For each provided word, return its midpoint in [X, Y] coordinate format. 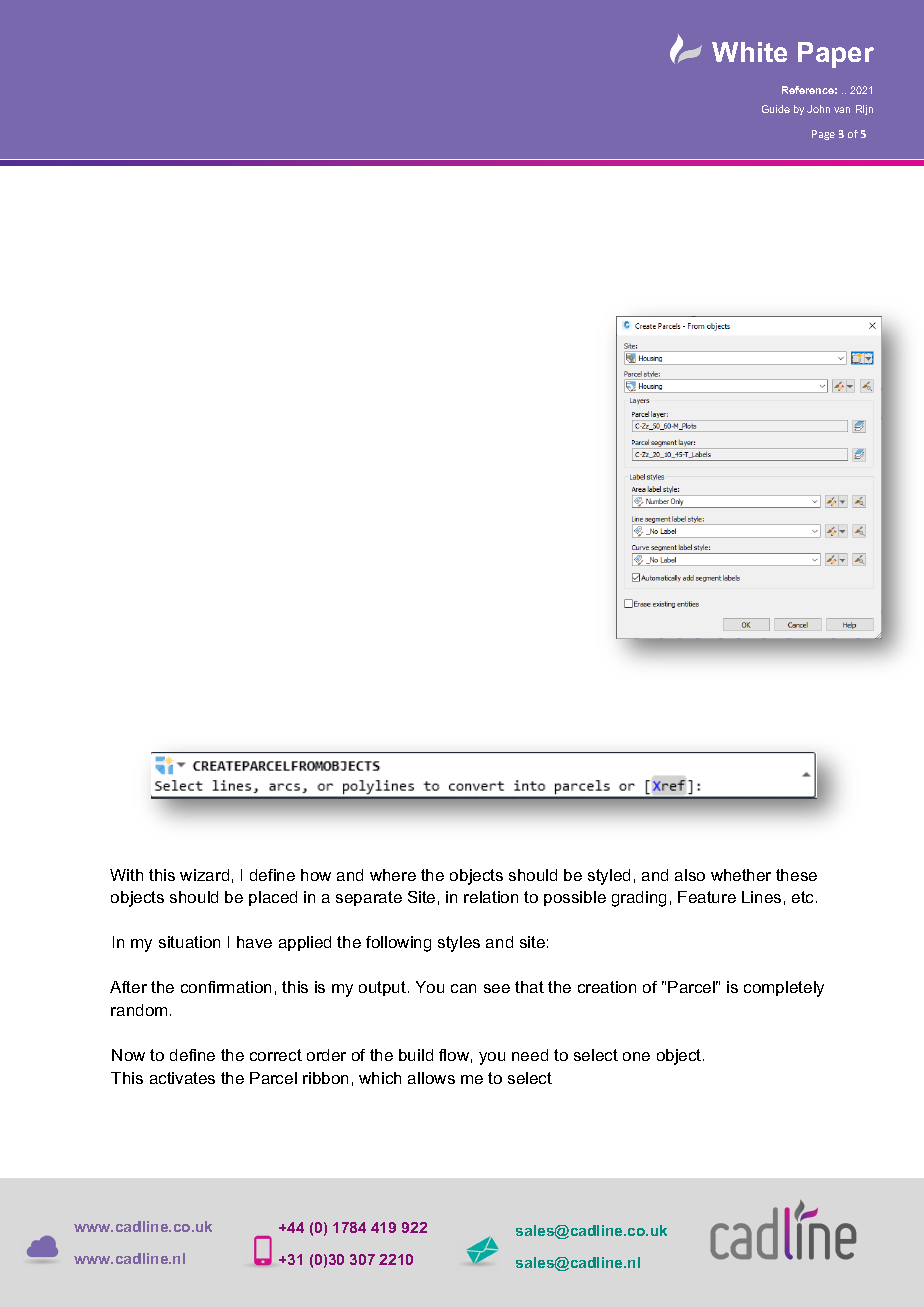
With [126, 875]
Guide [776, 109]
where [393, 875]
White [749, 52]
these [796, 875]
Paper [836, 55]
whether [741, 875]
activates [182, 1078]
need [530, 1055]
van [842, 110]
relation [491, 897]
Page [823, 135]
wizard [204, 875]
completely [784, 989]
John [818, 109]
